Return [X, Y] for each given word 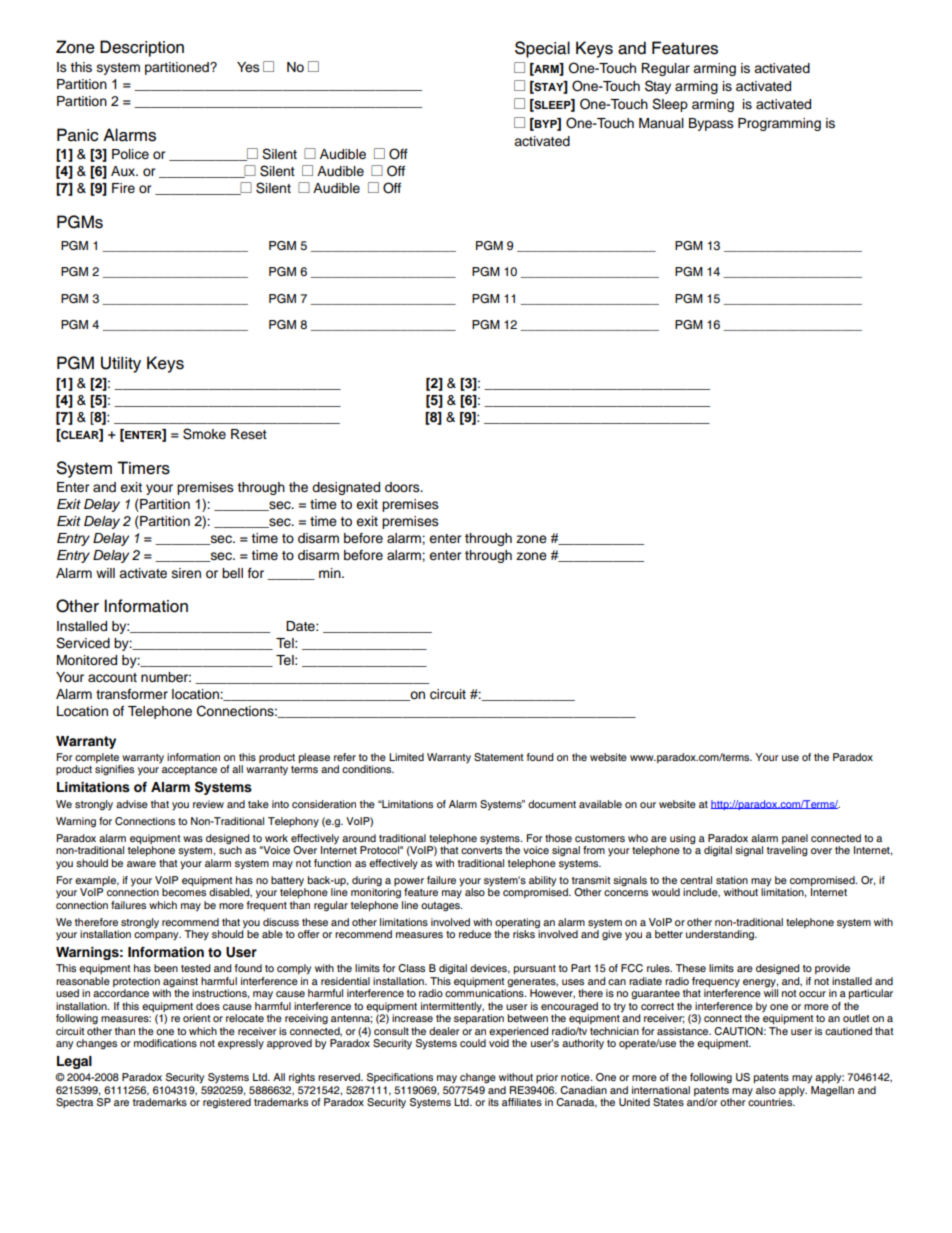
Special [542, 49]
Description [142, 48]
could [473, 1043]
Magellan [832, 1091]
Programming [779, 124]
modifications [165, 1043]
